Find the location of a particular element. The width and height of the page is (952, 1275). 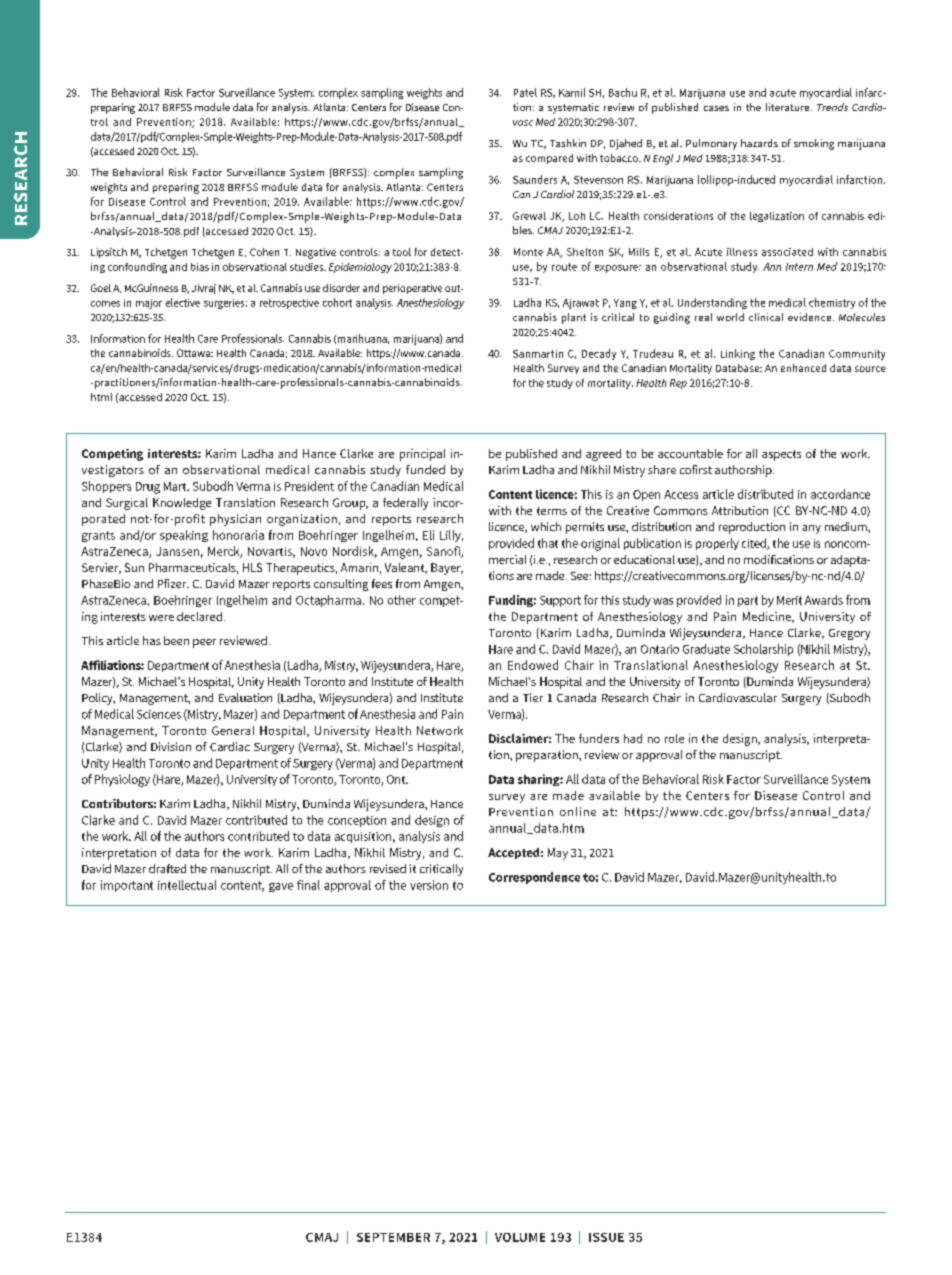

VOLUME is located at coordinates (520, 1237).
